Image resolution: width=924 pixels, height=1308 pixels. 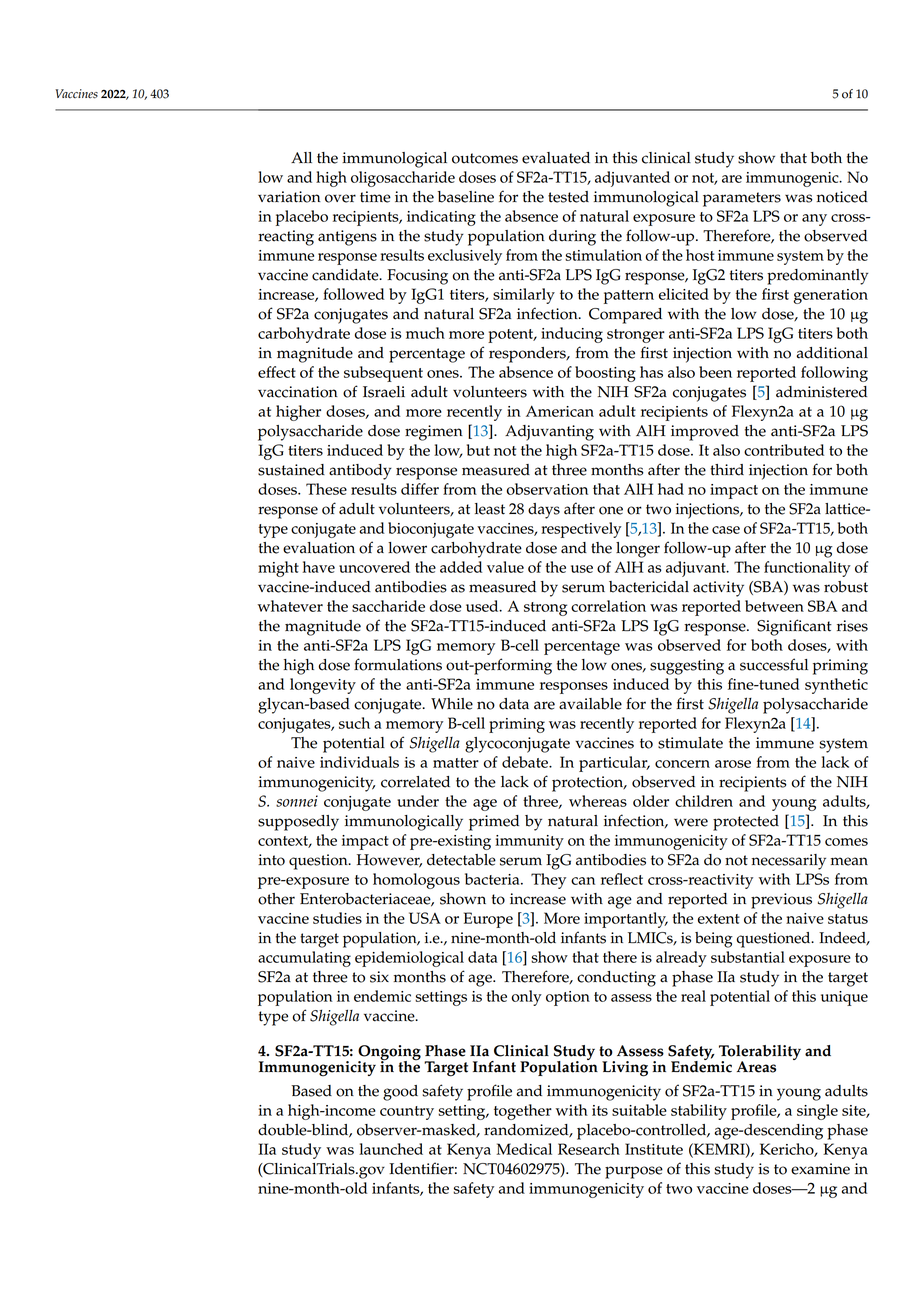 I want to click on These, so click(x=326, y=489).
